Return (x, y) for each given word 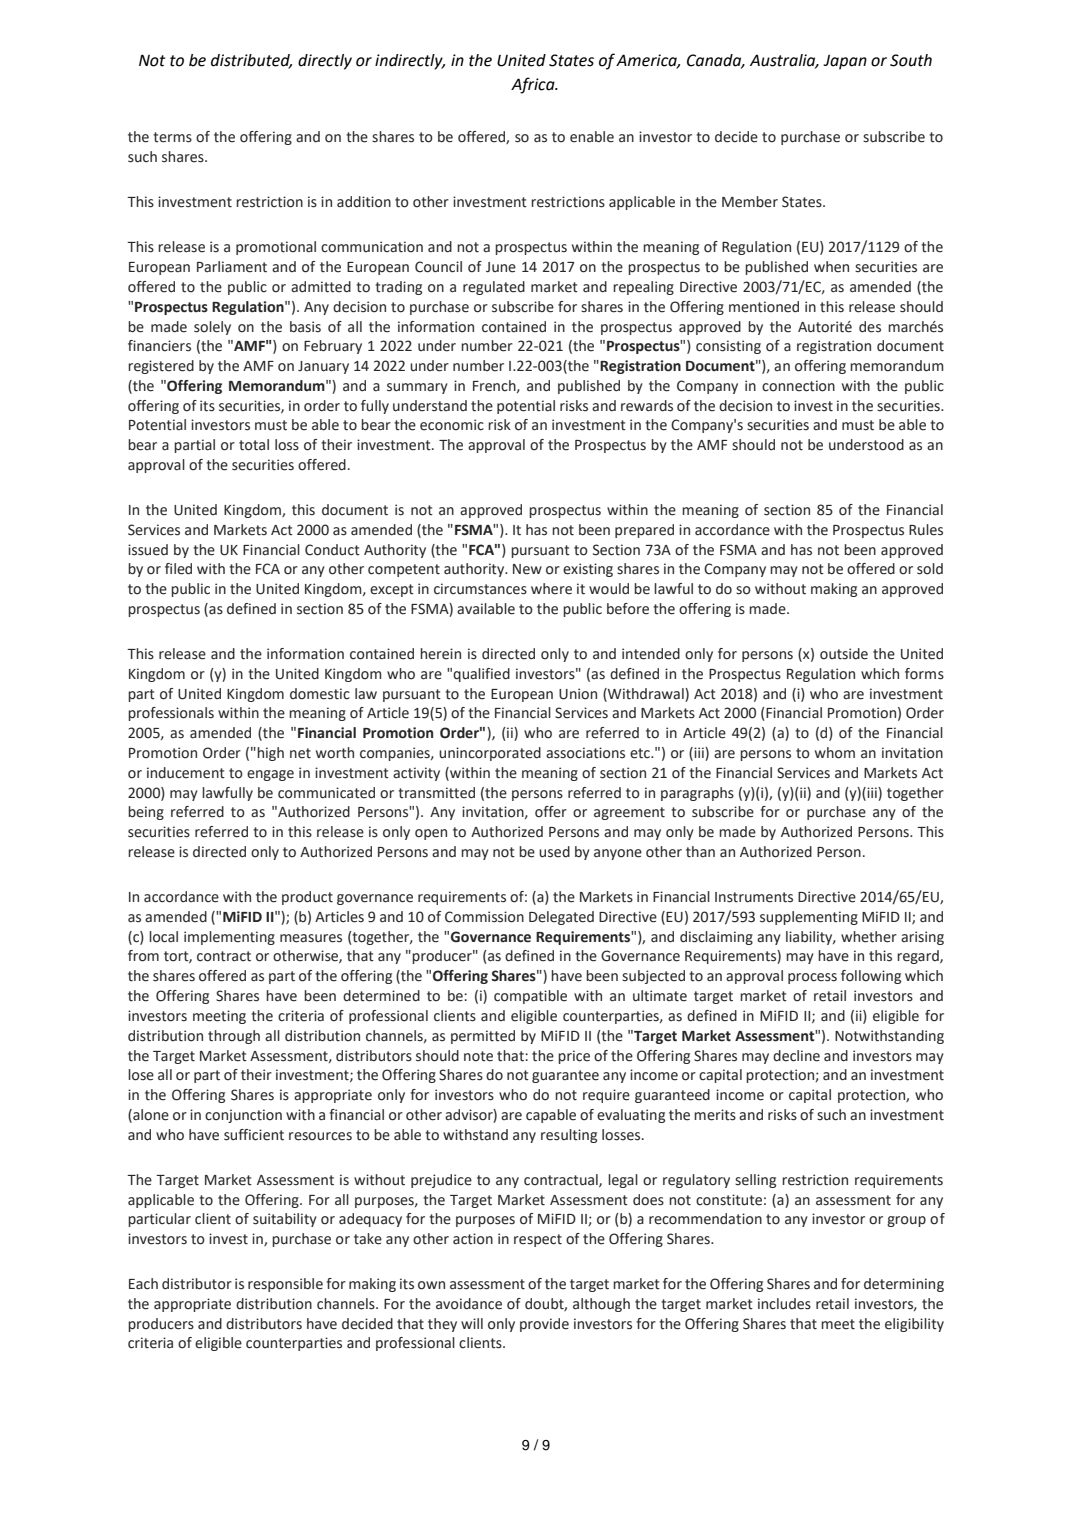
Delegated (561, 918)
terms (172, 137)
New (527, 569)
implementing (229, 938)
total (254, 445)
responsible (285, 1285)
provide (544, 1325)
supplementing (809, 918)
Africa (534, 85)
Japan (845, 62)
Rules (926, 530)
